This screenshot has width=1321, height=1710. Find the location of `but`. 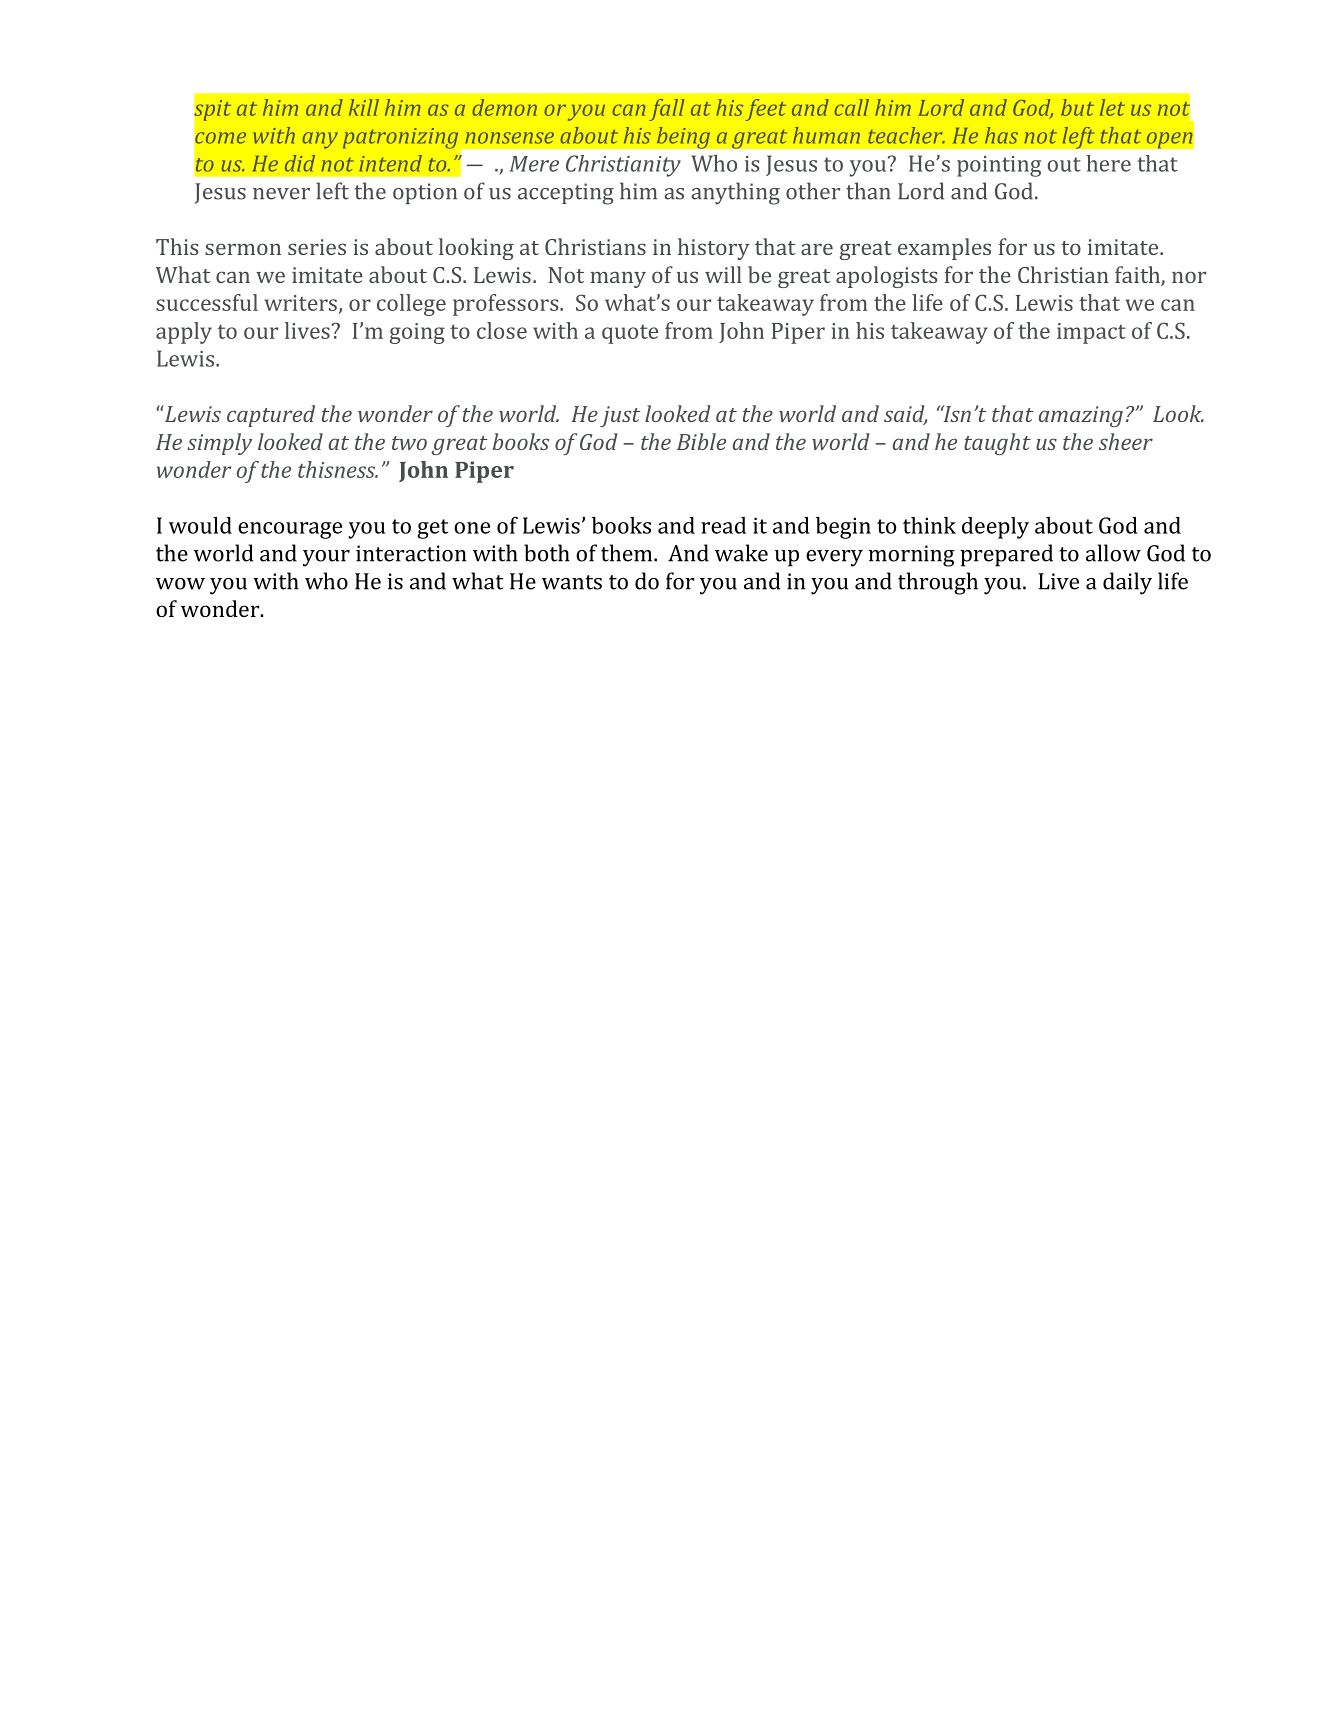

but is located at coordinates (1077, 107).
